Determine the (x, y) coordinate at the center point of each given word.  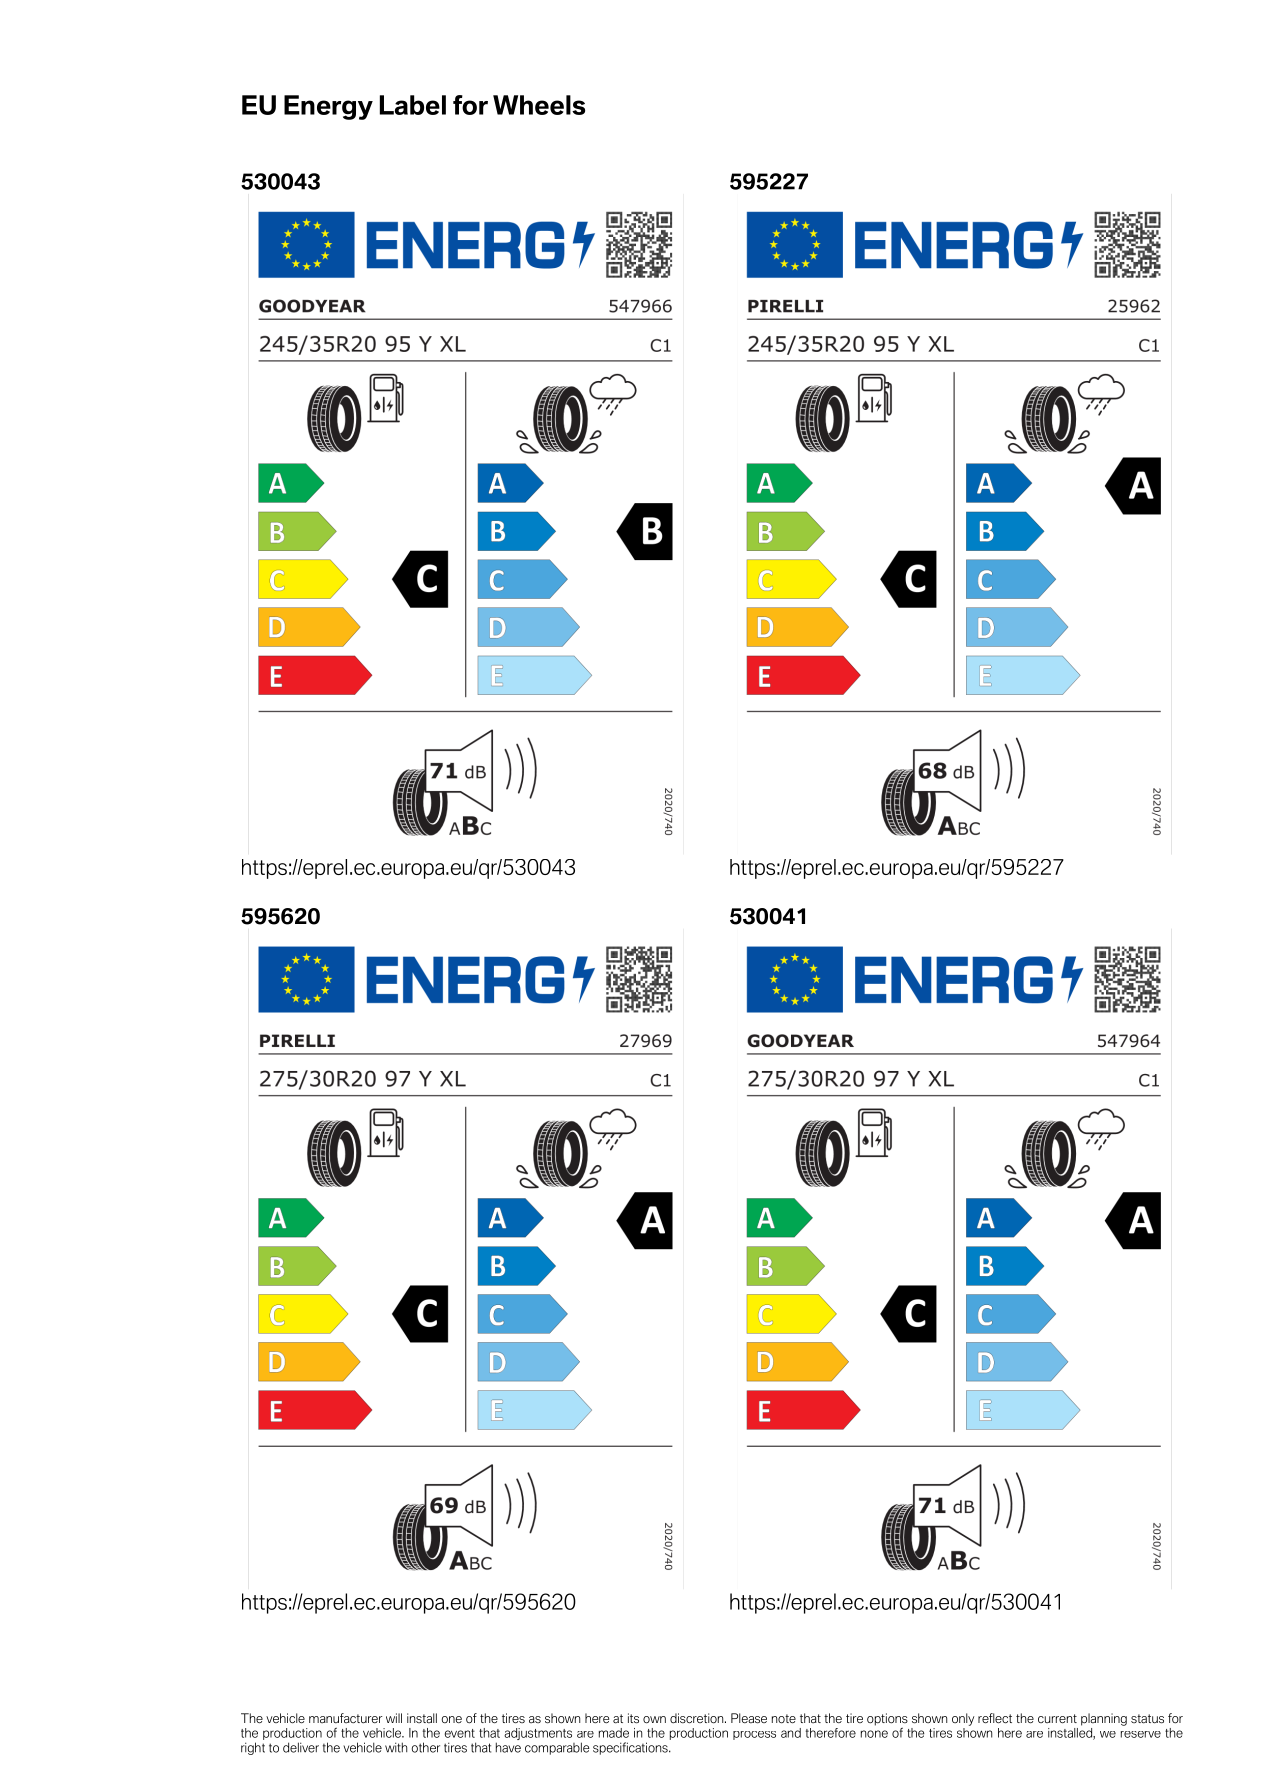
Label (413, 105)
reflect (995, 1718)
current (1057, 1718)
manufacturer (345, 1718)
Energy (328, 107)
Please (749, 1718)
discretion (698, 1718)
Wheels (539, 105)
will (394, 1718)
